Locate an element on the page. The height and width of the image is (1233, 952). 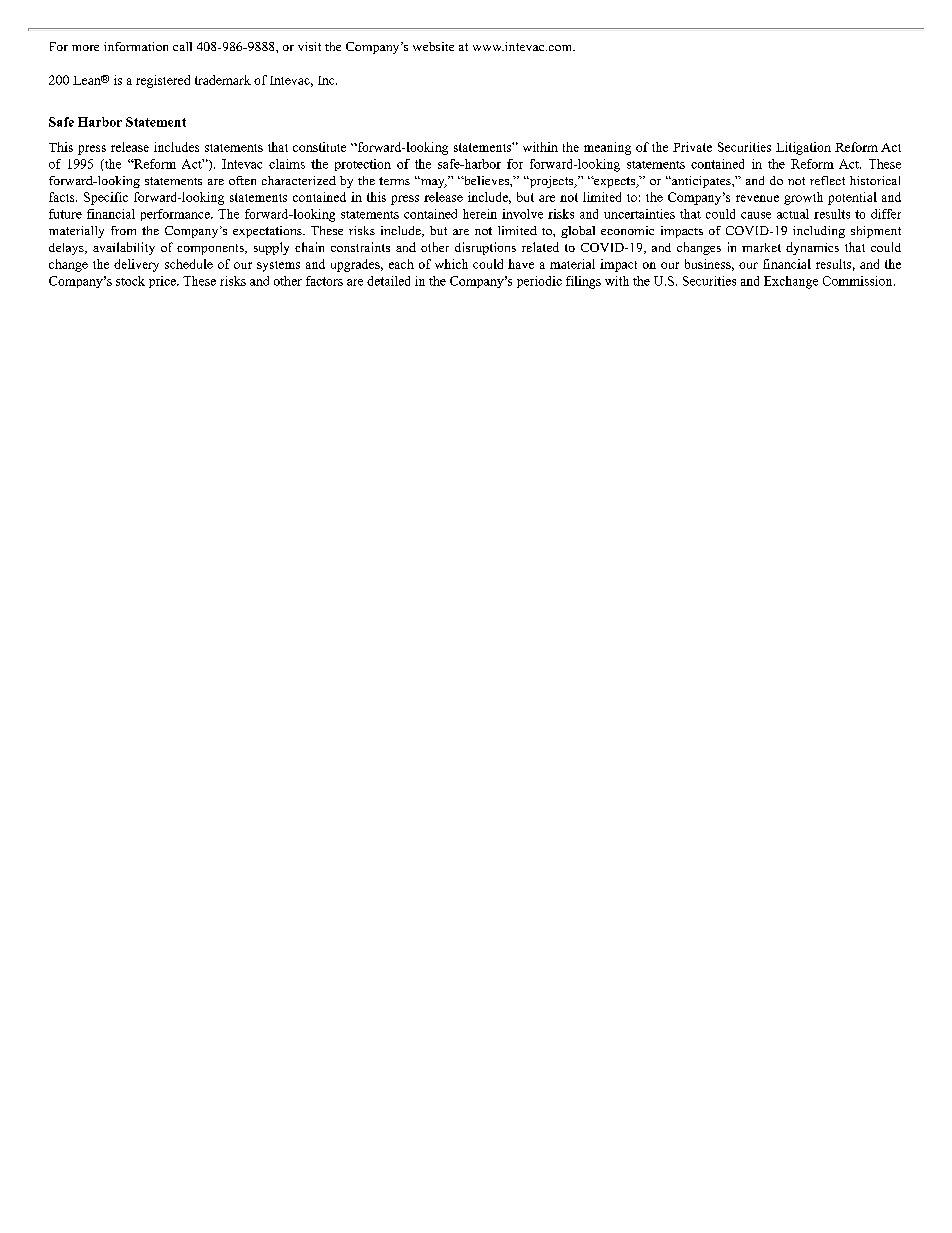
website is located at coordinates (433, 46).
